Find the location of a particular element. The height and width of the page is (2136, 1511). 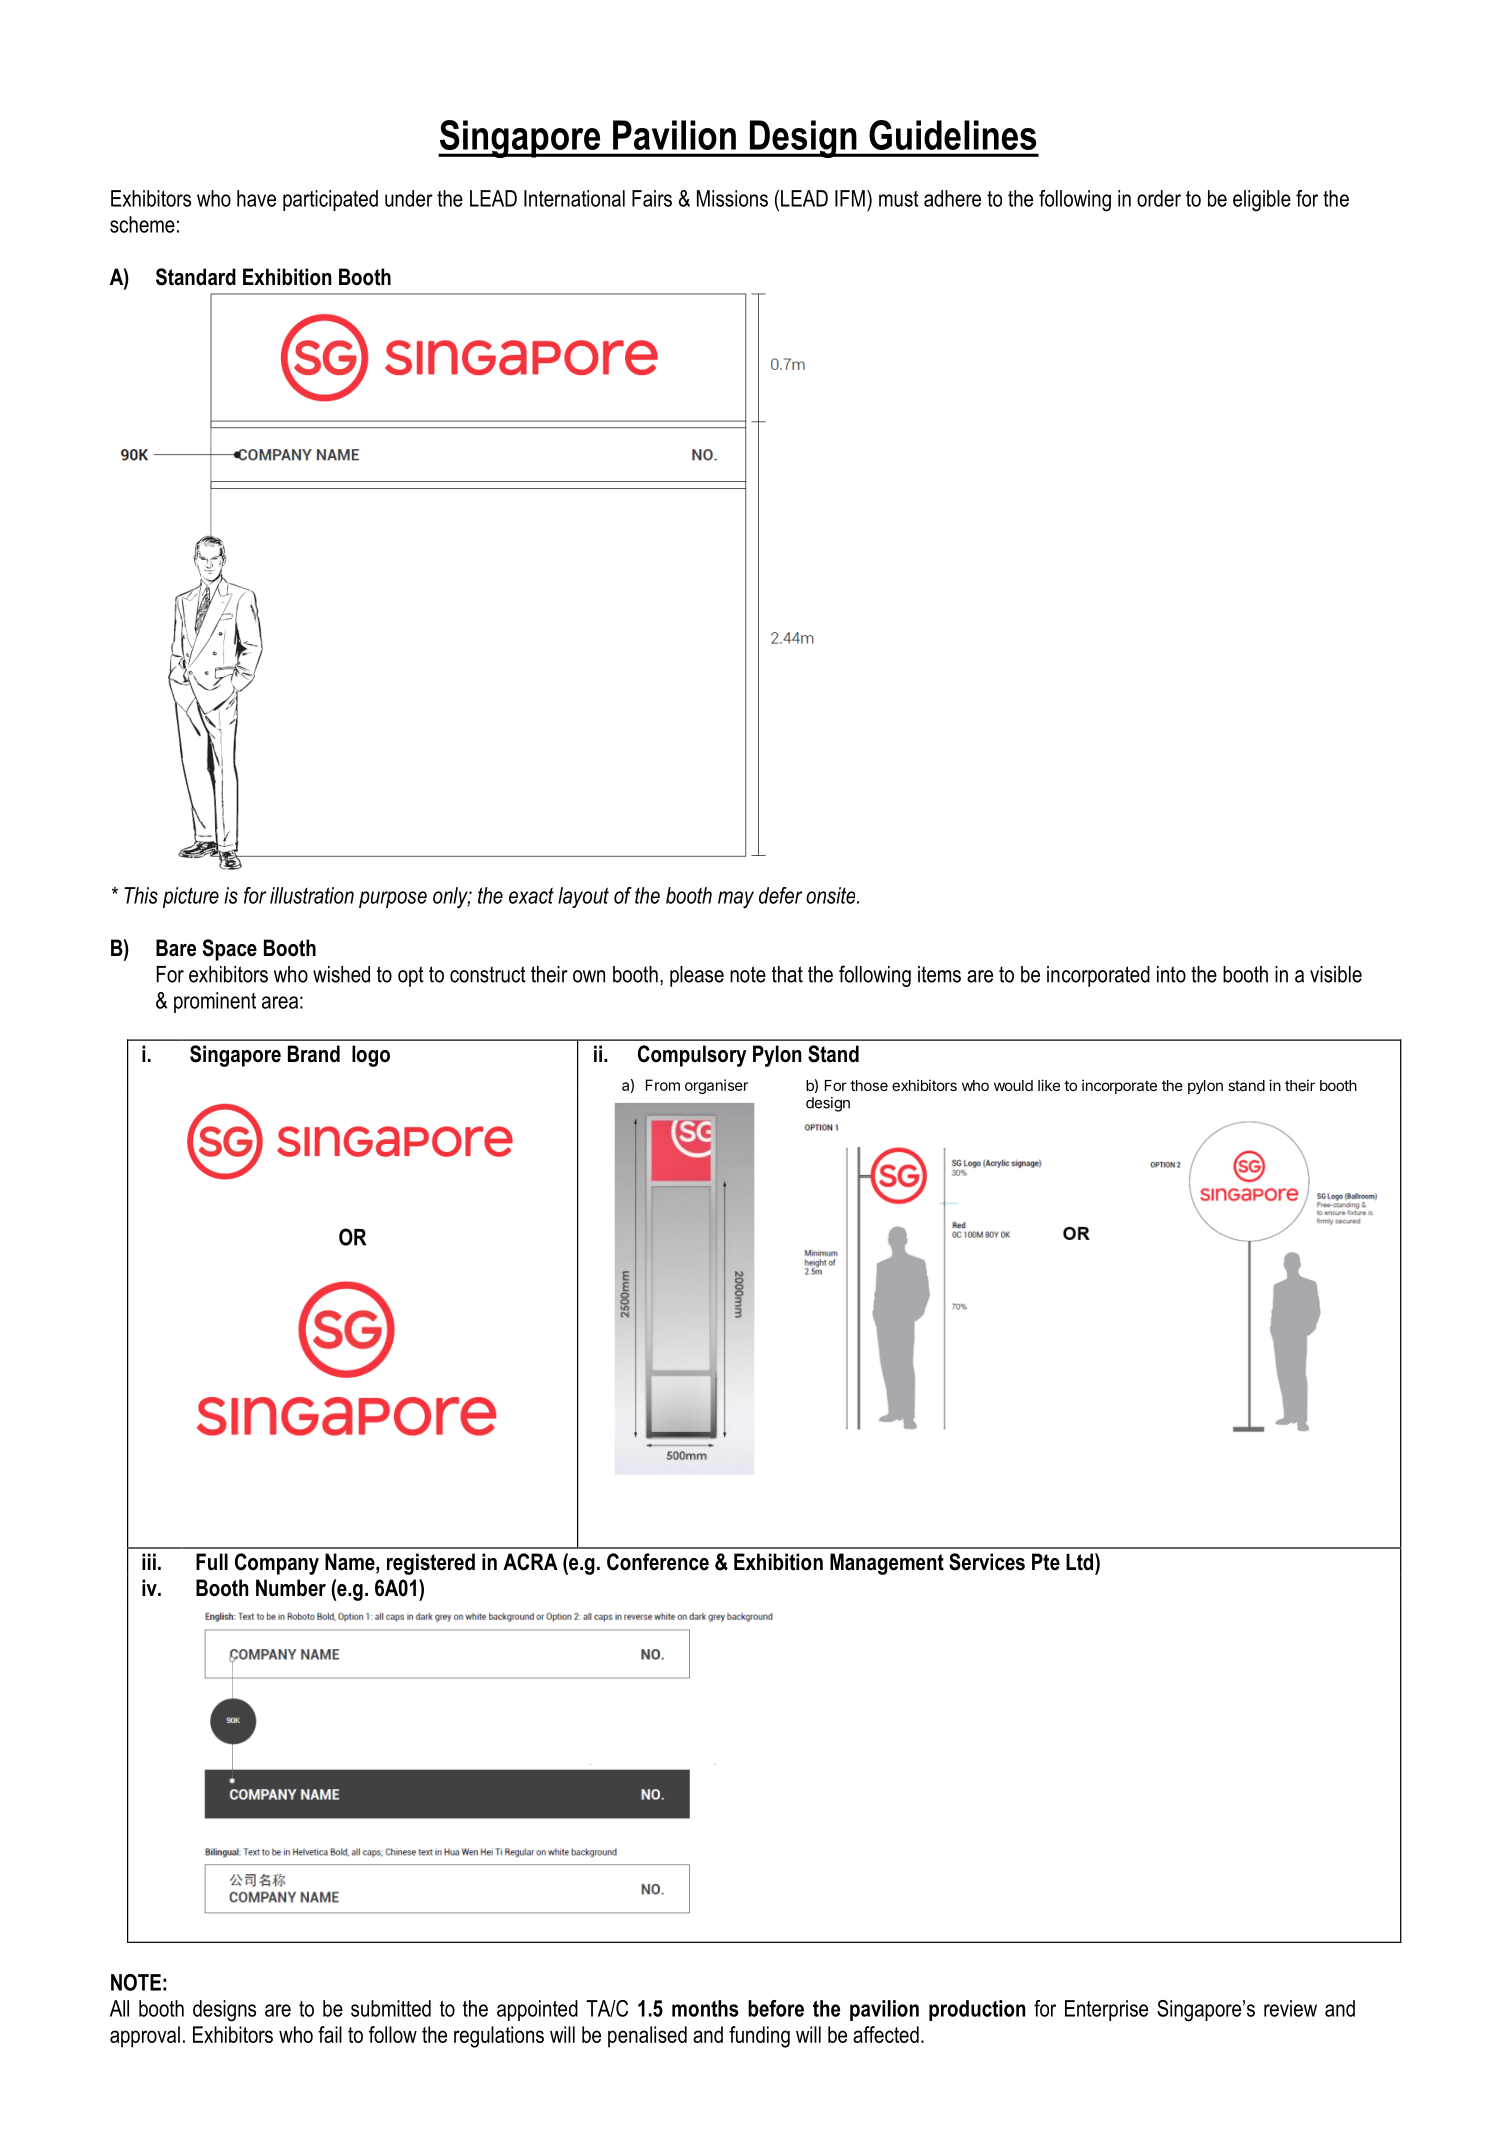

have is located at coordinates (256, 198).
